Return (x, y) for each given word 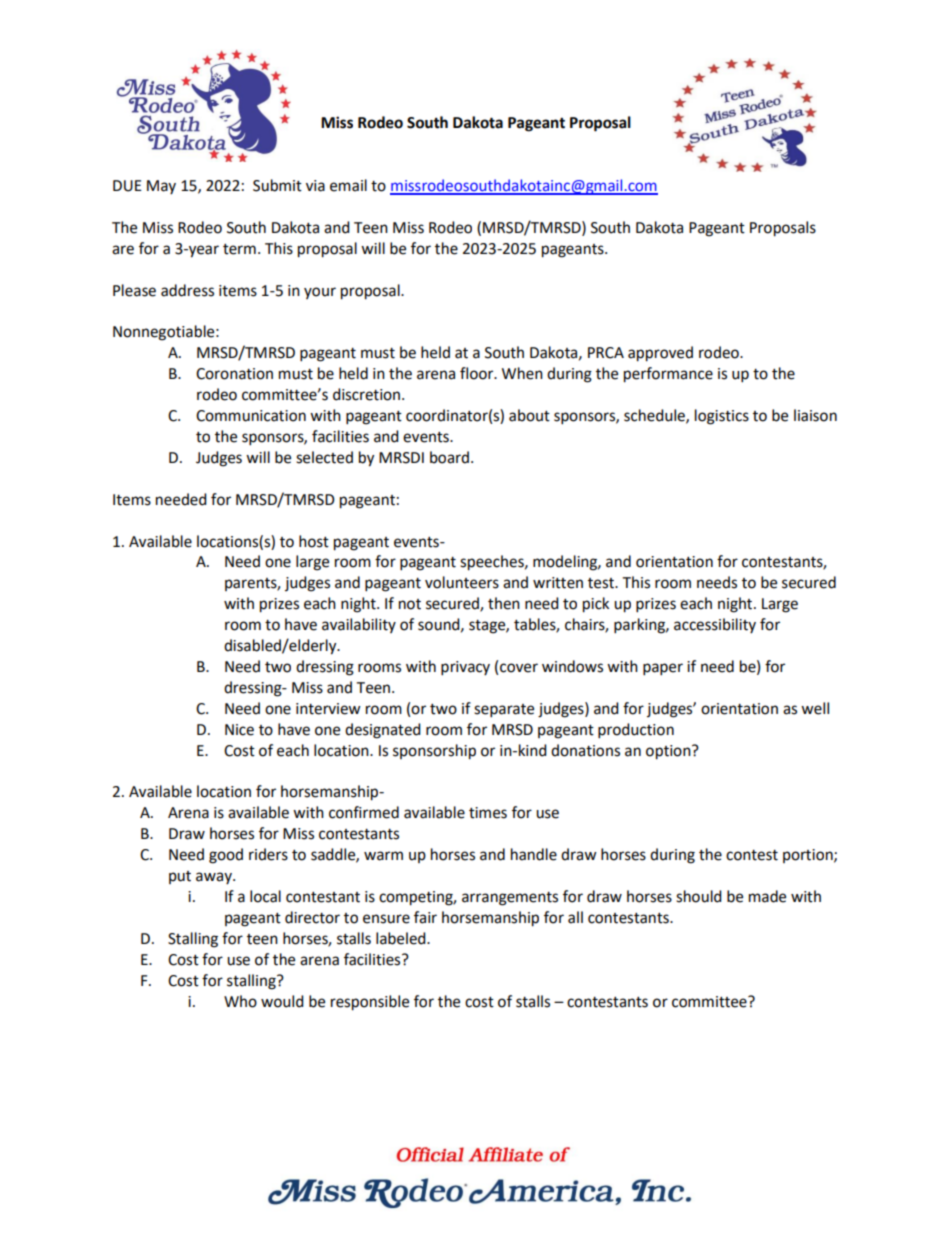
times (488, 813)
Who (240, 1001)
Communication (251, 416)
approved (660, 354)
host (314, 541)
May (161, 187)
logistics (722, 417)
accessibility (715, 625)
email (348, 185)
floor (478, 373)
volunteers (462, 582)
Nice (239, 730)
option (669, 752)
